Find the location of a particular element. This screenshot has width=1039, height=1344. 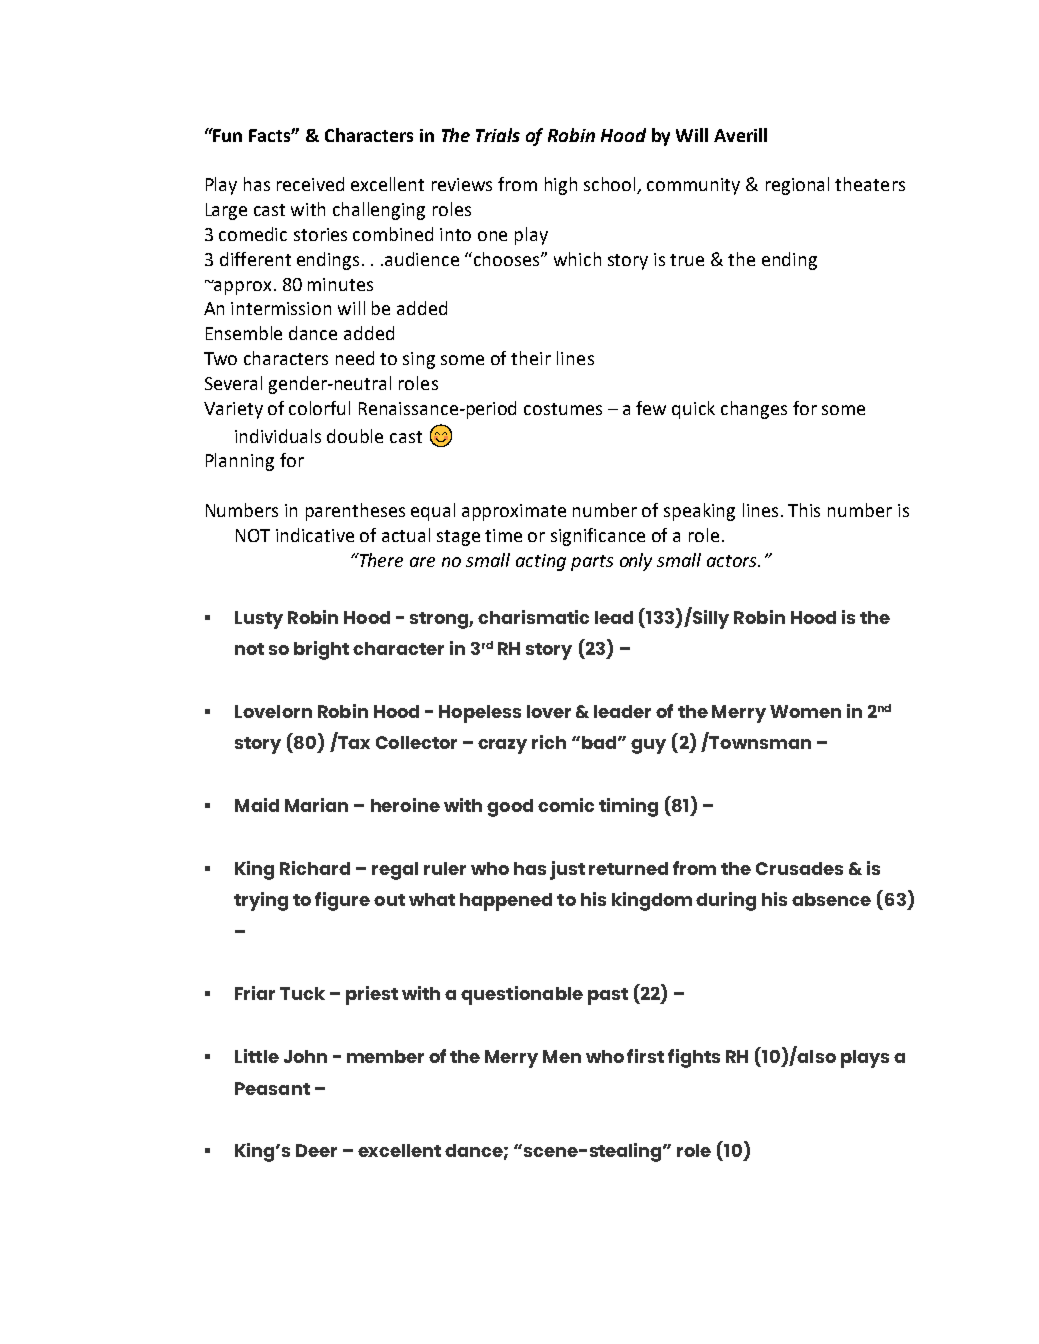

changes is located at coordinates (754, 410).
